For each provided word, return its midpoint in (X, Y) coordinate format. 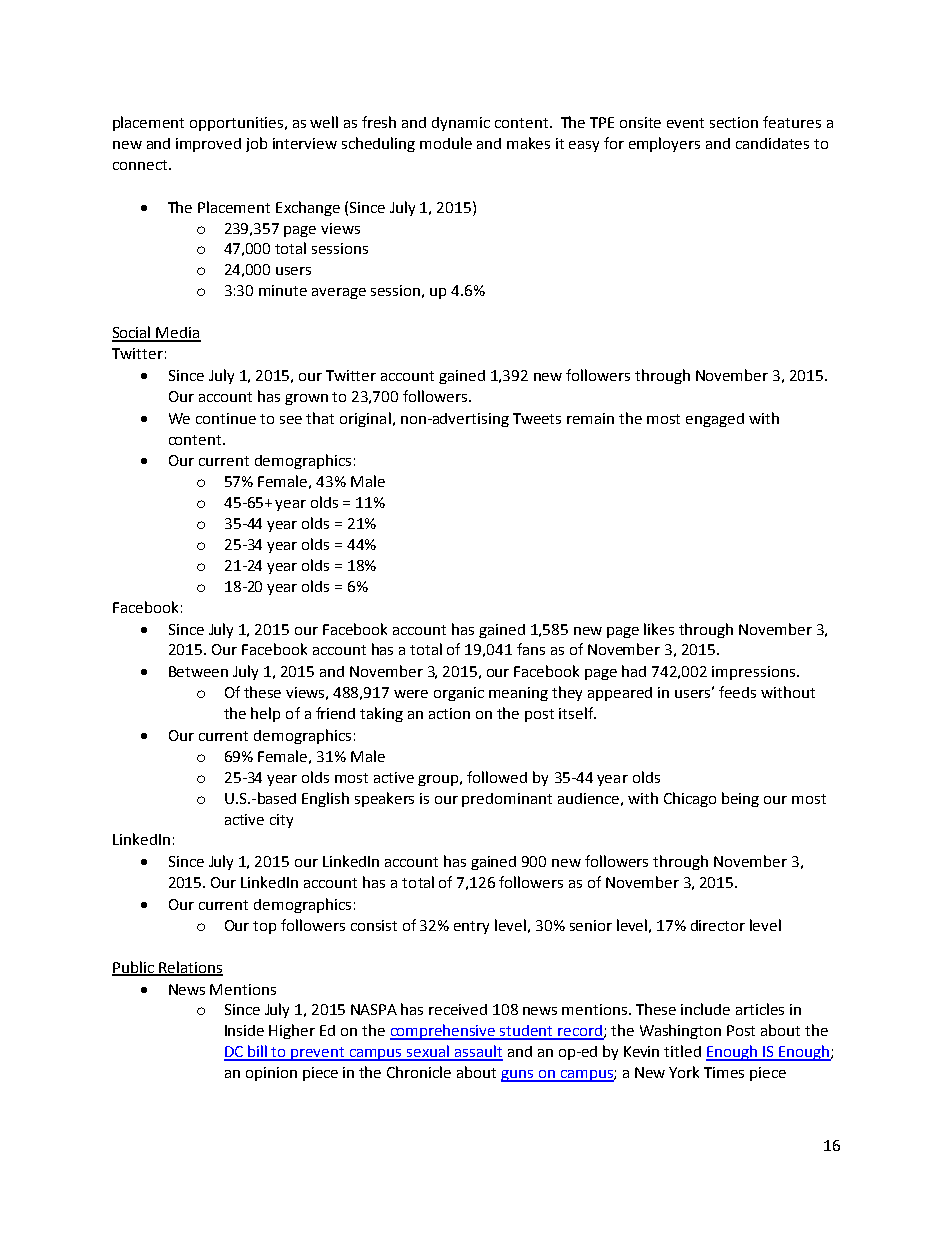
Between (198, 671)
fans (531, 649)
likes (659, 629)
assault (478, 1052)
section (734, 122)
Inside (244, 1030)
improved (208, 145)
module (446, 143)
